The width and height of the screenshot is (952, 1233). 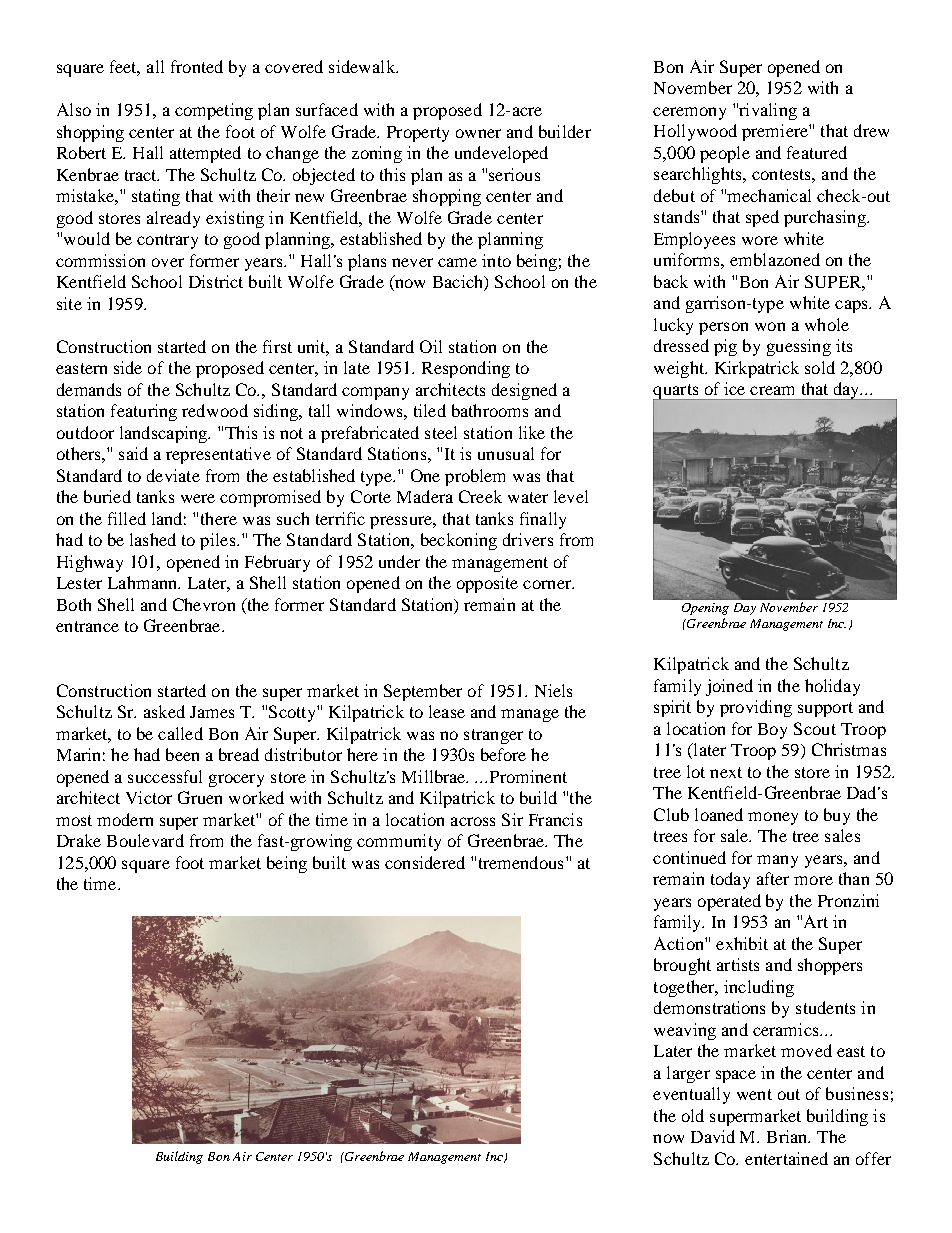 I want to click on competing, so click(x=214, y=111).
